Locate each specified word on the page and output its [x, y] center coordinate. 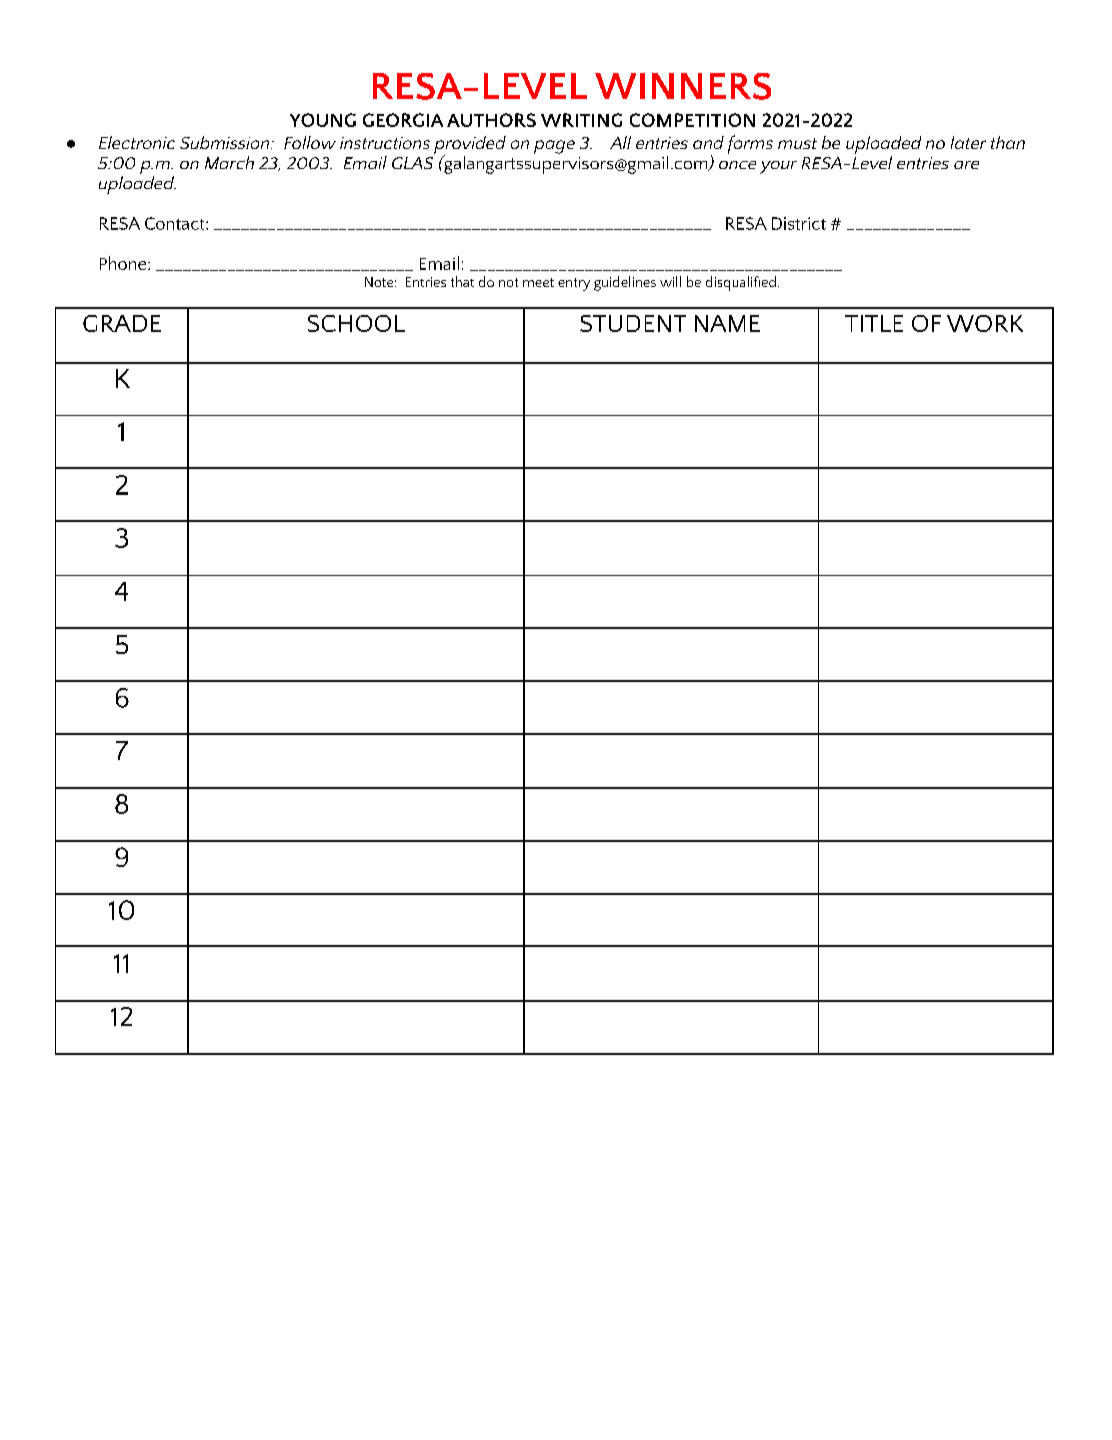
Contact [176, 223]
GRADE [122, 323]
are [966, 165]
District [799, 223]
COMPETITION [692, 120]
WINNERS [683, 86]
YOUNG [323, 120]
